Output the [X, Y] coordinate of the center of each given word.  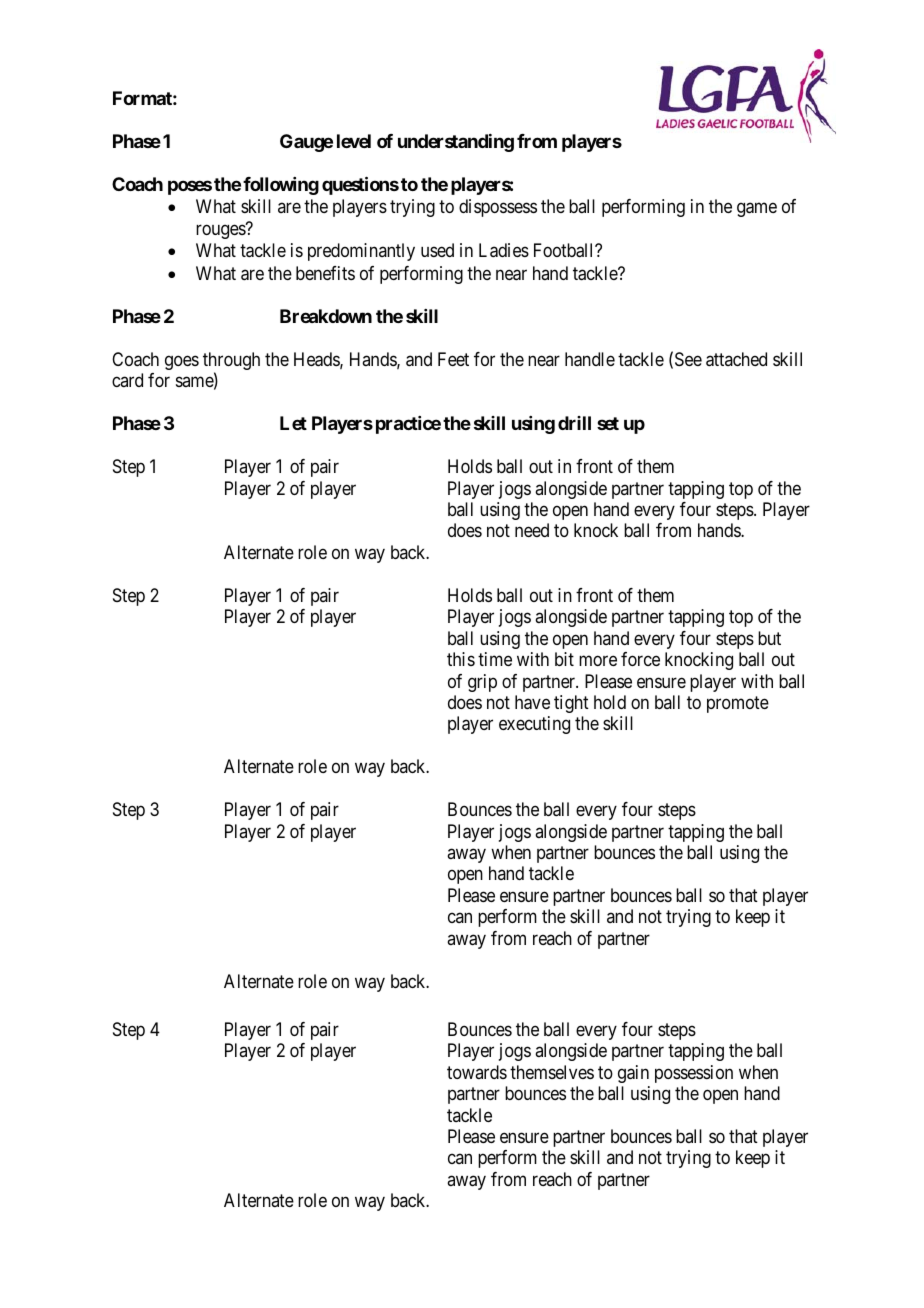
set [608, 423]
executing [534, 725]
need [532, 530]
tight [571, 704]
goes [182, 362]
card [127, 380]
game [757, 210]
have [532, 702]
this [461, 659]
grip [482, 683]
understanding [456, 143]
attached [736, 359]
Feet [453, 359]
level [354, 141]
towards [477, 1072]
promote [738, 704]
